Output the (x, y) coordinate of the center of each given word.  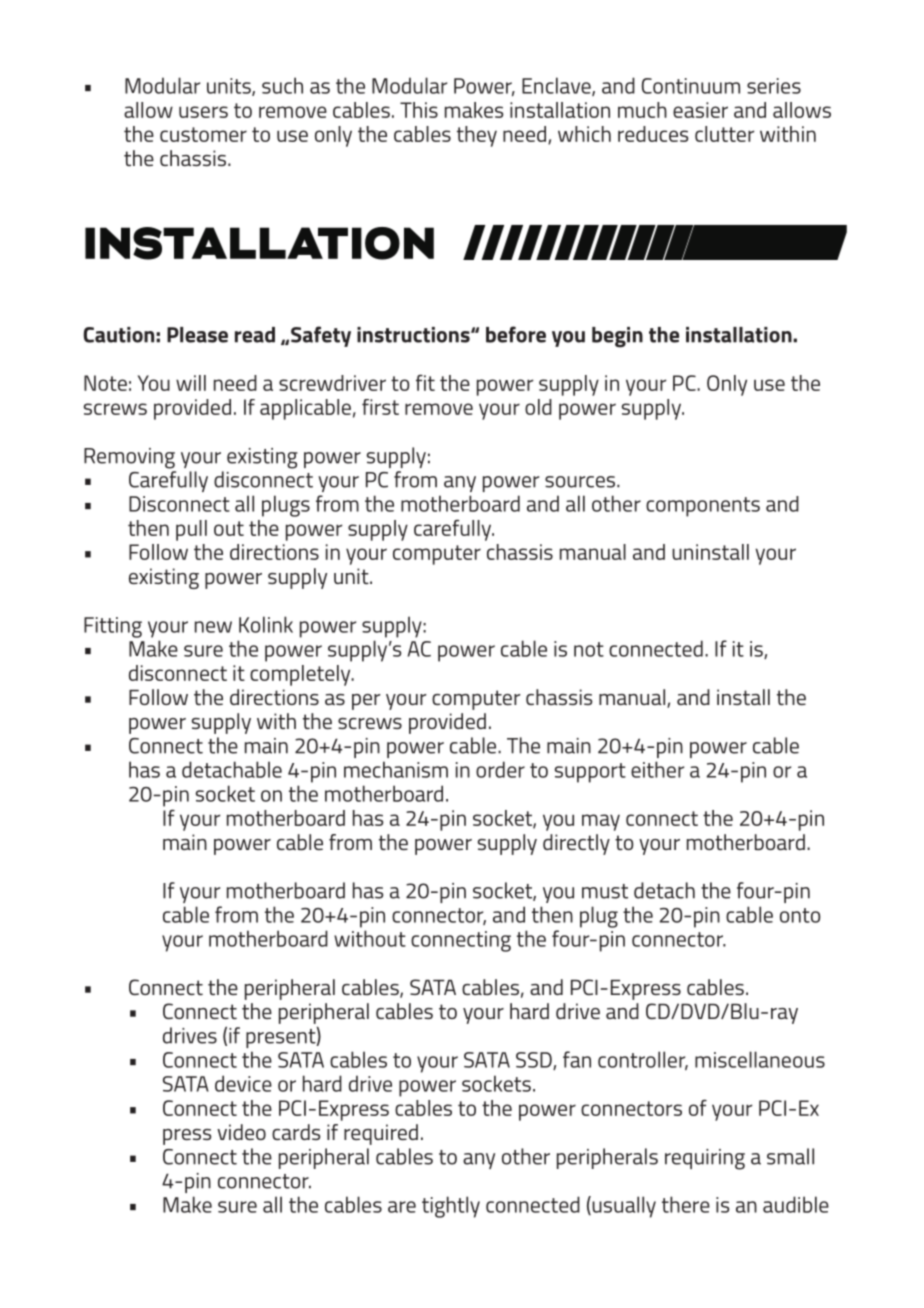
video (241, 1132)
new (213, 627)
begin (617, 337)
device (243, 1083)
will (191, 383)
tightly (451, 1207)
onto (800, 915)
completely (301, 675)
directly (576, 844)
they (477, 136)
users (203, 112)
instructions (414, 335)
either (657, 769)
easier (700, 110)
